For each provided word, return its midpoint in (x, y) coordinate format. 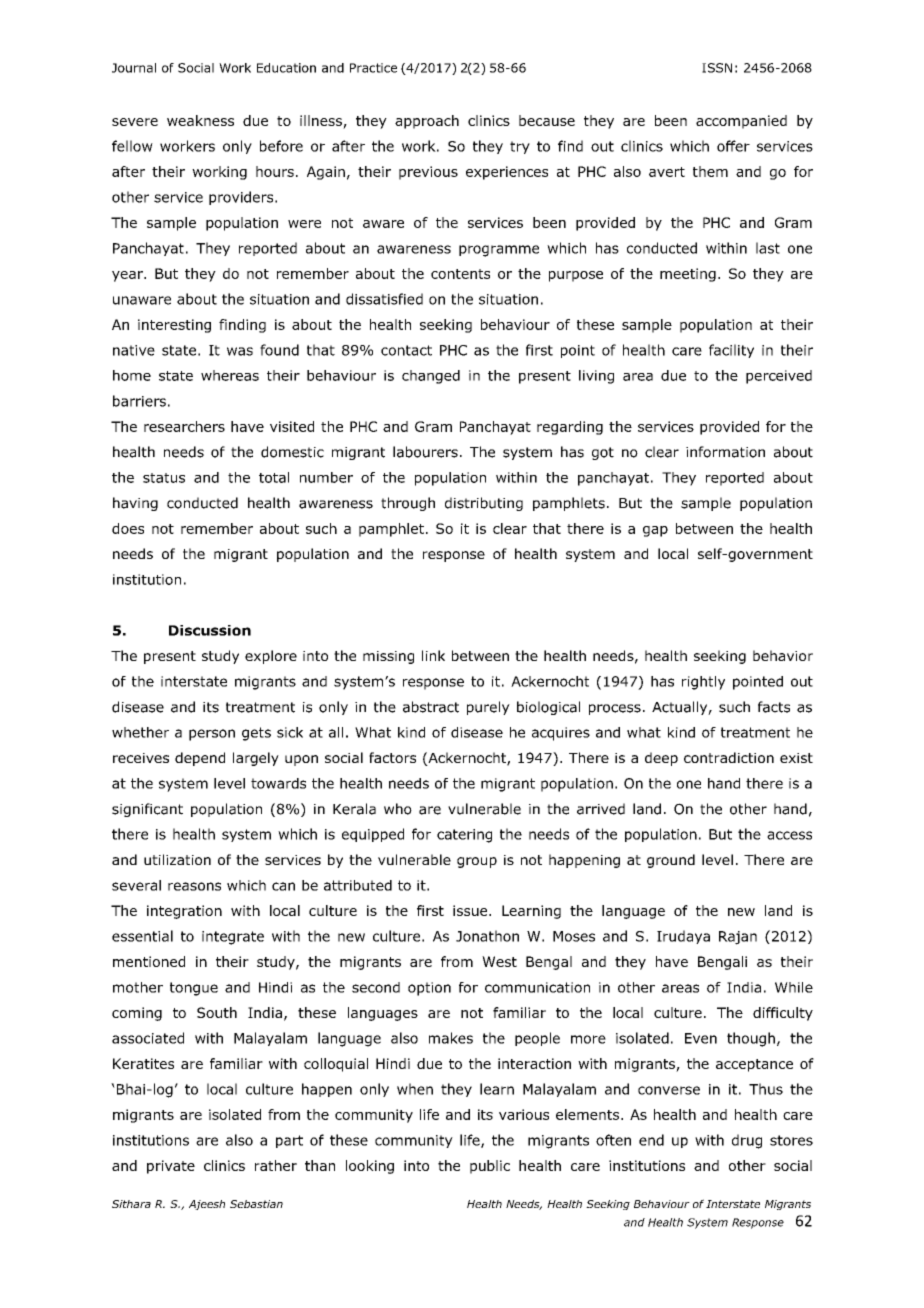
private (171, 1167)
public (490, 1167)
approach (427, 122)
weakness (200, 120)
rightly (703, 683)
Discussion (210, 630)
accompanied (741, 122)
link (433, 655)
